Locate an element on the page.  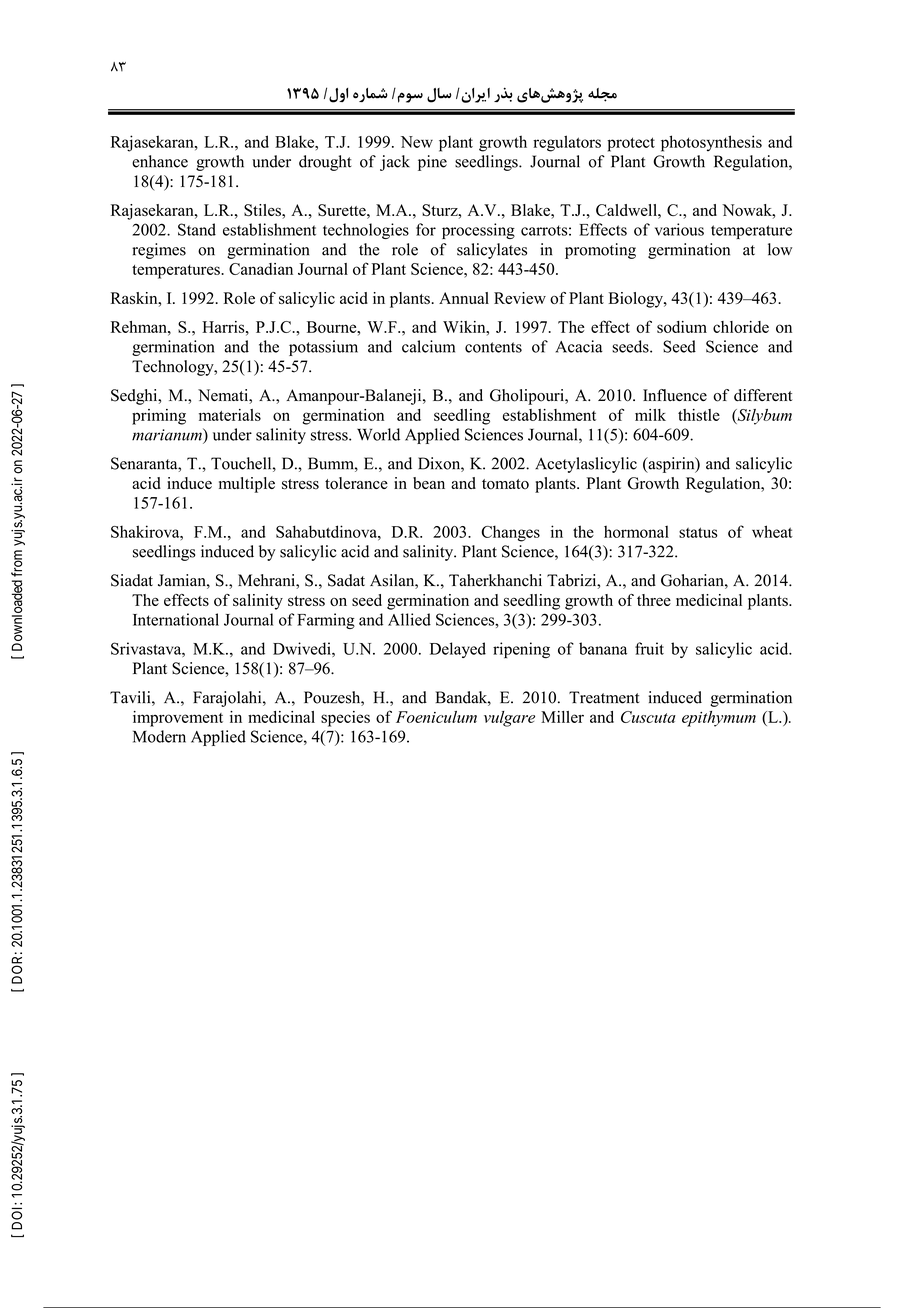
vulgare is located at coordinates (509, 719).
